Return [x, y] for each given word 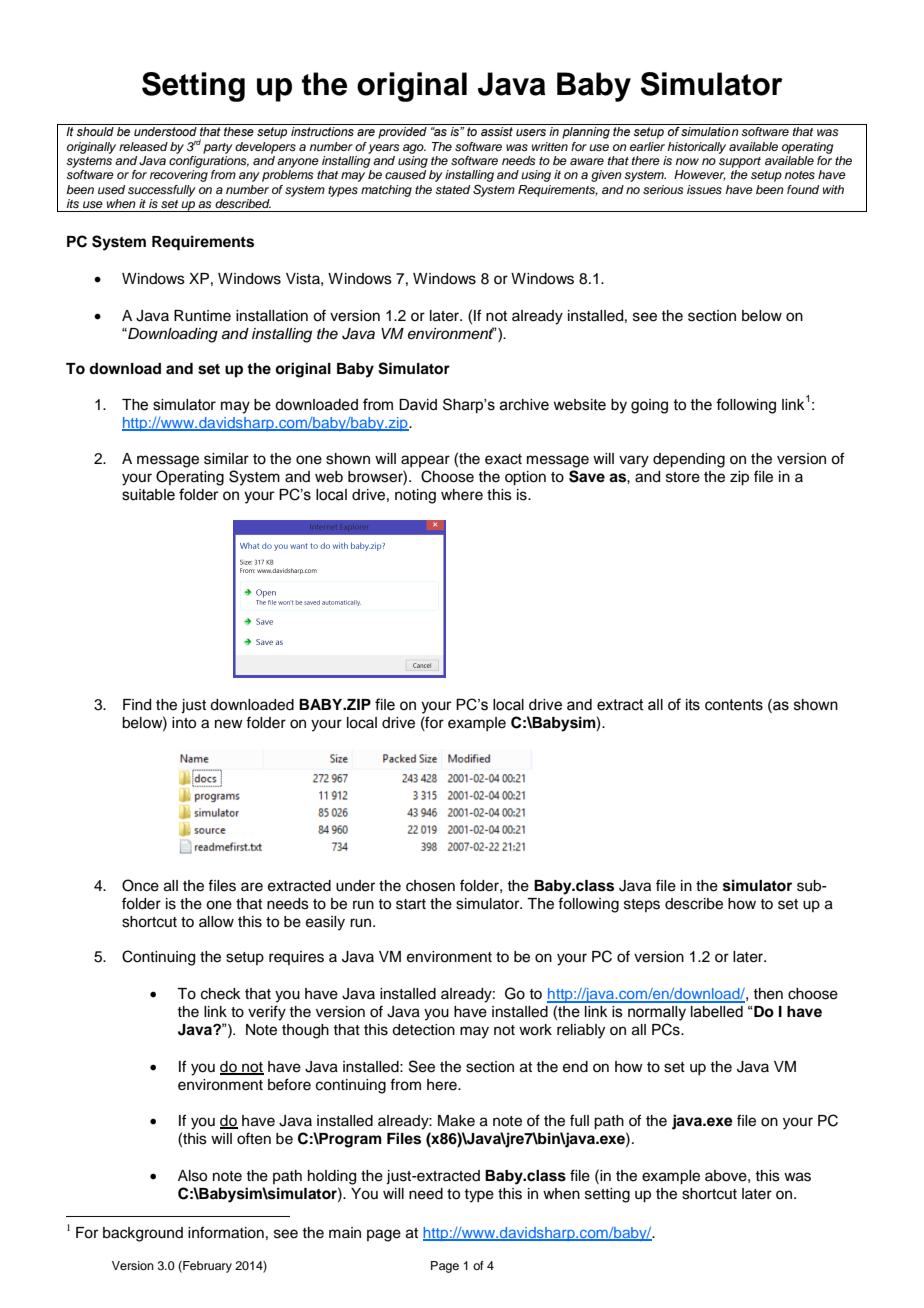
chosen [430, 886]
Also [192, 1176]
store [683, 477]
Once [140, 885]
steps [642, 905]
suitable [148, 495]
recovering [179, 176]
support [740, 162]
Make [456, 1121]
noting [415, 496]
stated [452, 189]
